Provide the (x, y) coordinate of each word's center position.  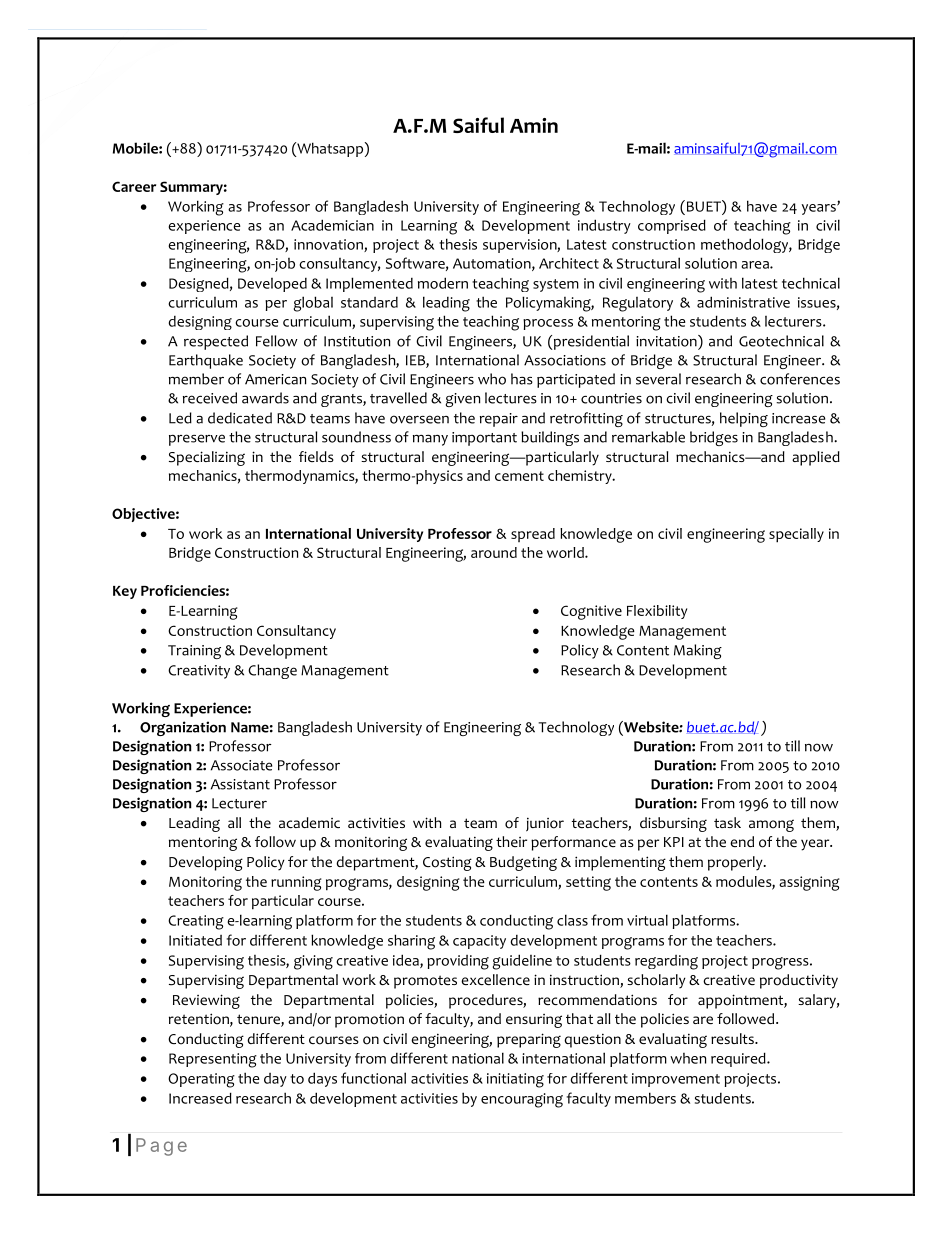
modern (443, 283)
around (494, 552)
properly (736, 863)
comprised (672, 226)
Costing (447, 863)
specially (796, 535)
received (210, 398)
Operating (201, 1080)
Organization (183, 728)
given (462, 400)
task (727, 822)
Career (134, 186)
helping (744, 419)
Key (125, 592)
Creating (196, 922)
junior (545, 824)
